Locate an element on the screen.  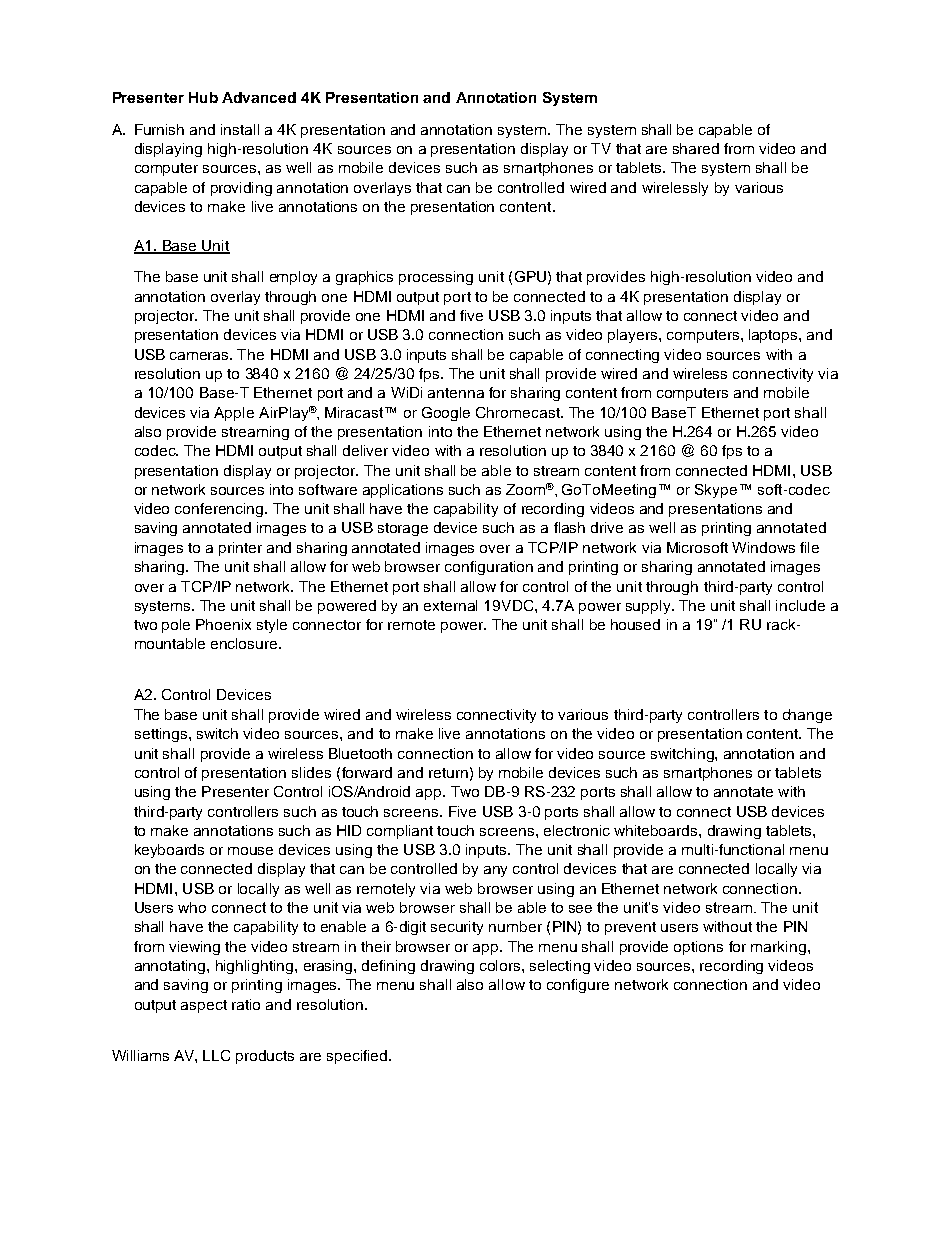
Google is located at coordinates (446, 414).
